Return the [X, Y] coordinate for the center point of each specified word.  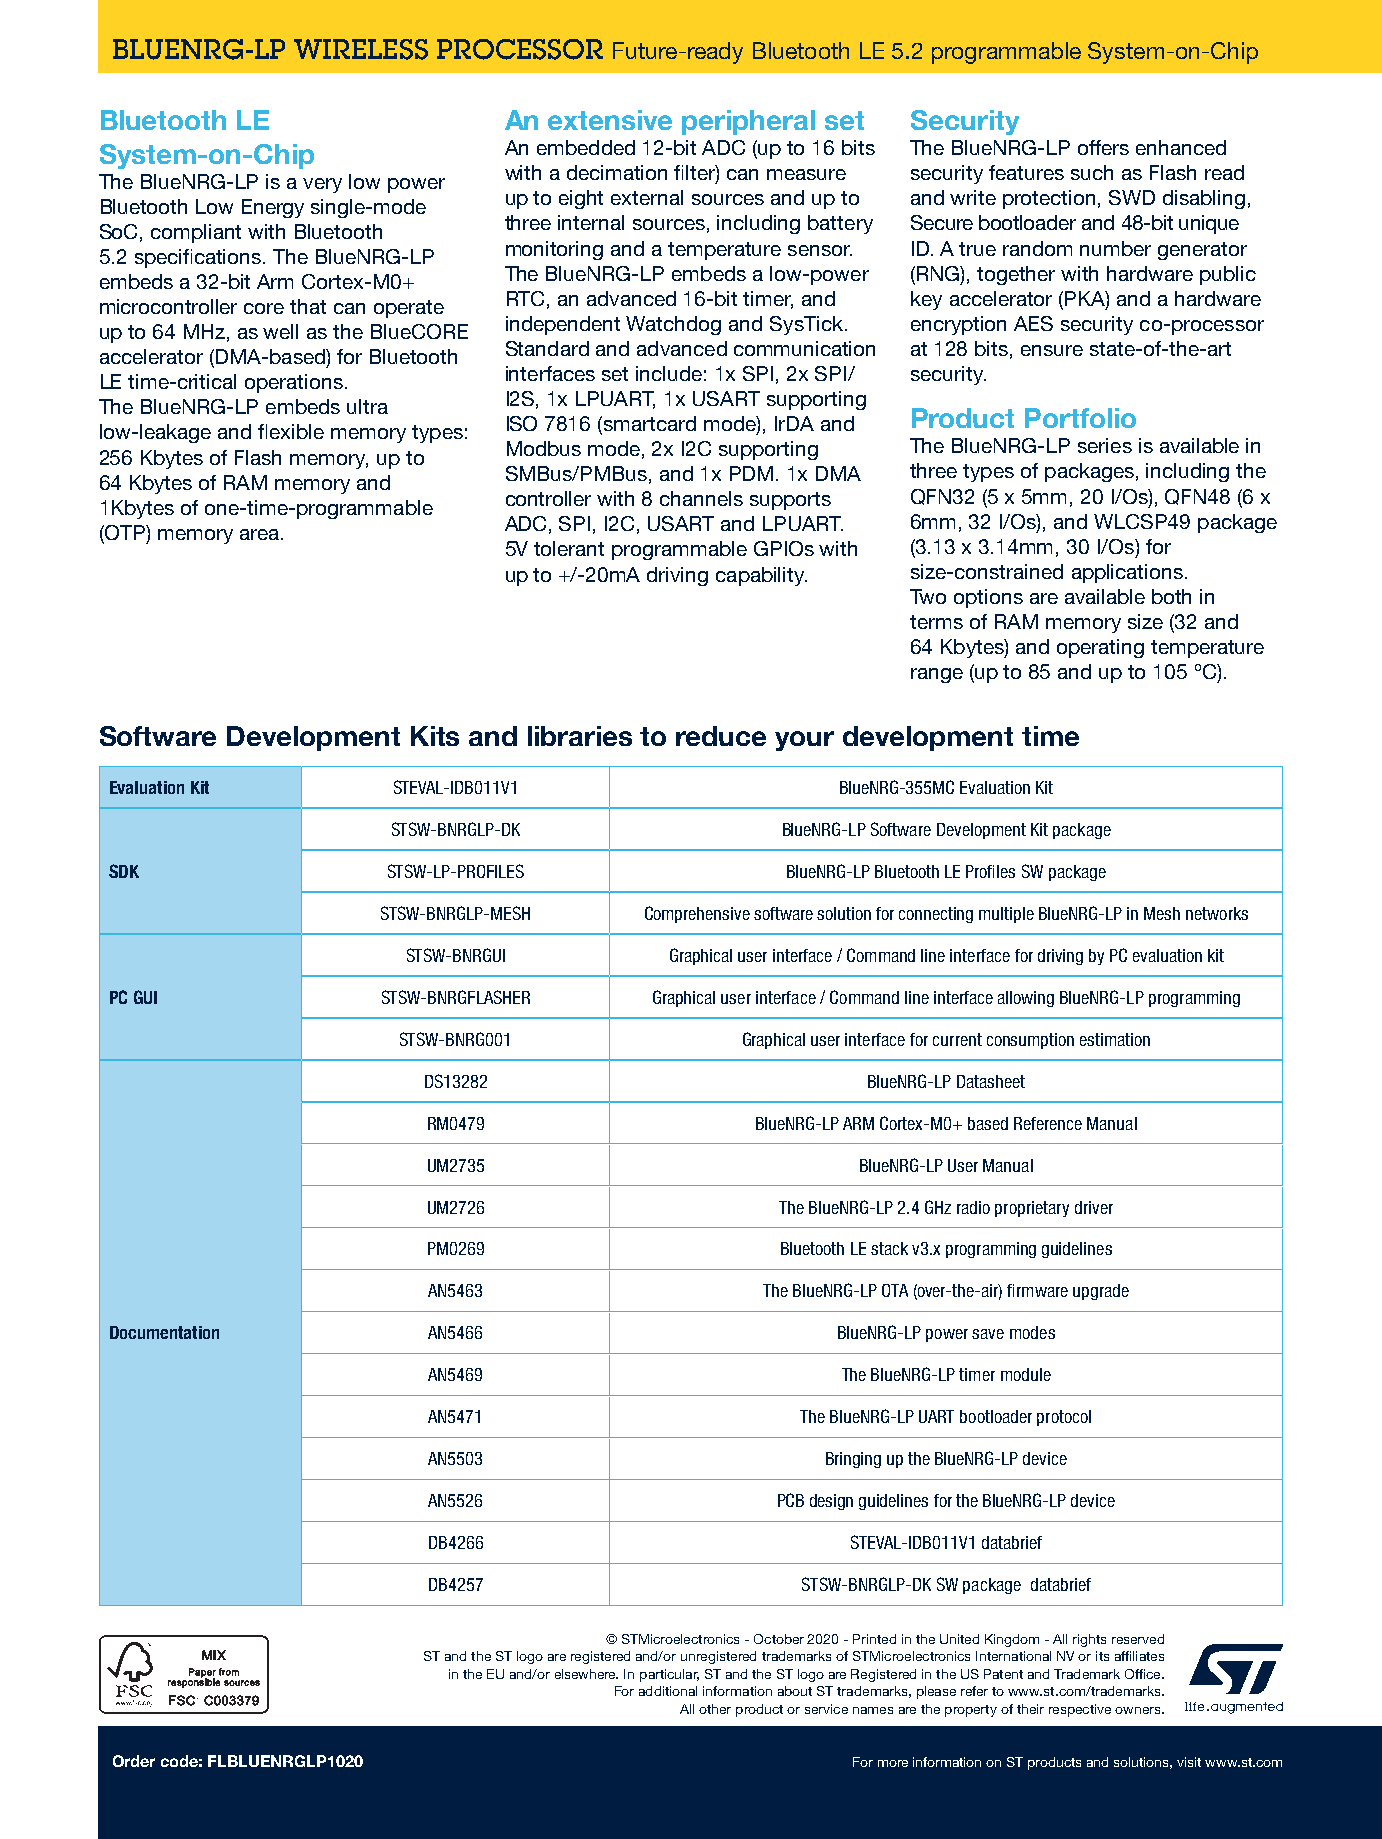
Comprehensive [697, 914]
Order [134, 1761]
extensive [610, 120]
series [1105, 445]
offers [1103, 147]
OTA [895, 1290]
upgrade [1101, 1292]
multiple [1006, 915]
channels [701, 498]
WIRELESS [361, 49]
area [259, 534]
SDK [124, 871]
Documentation [164, 1332]
